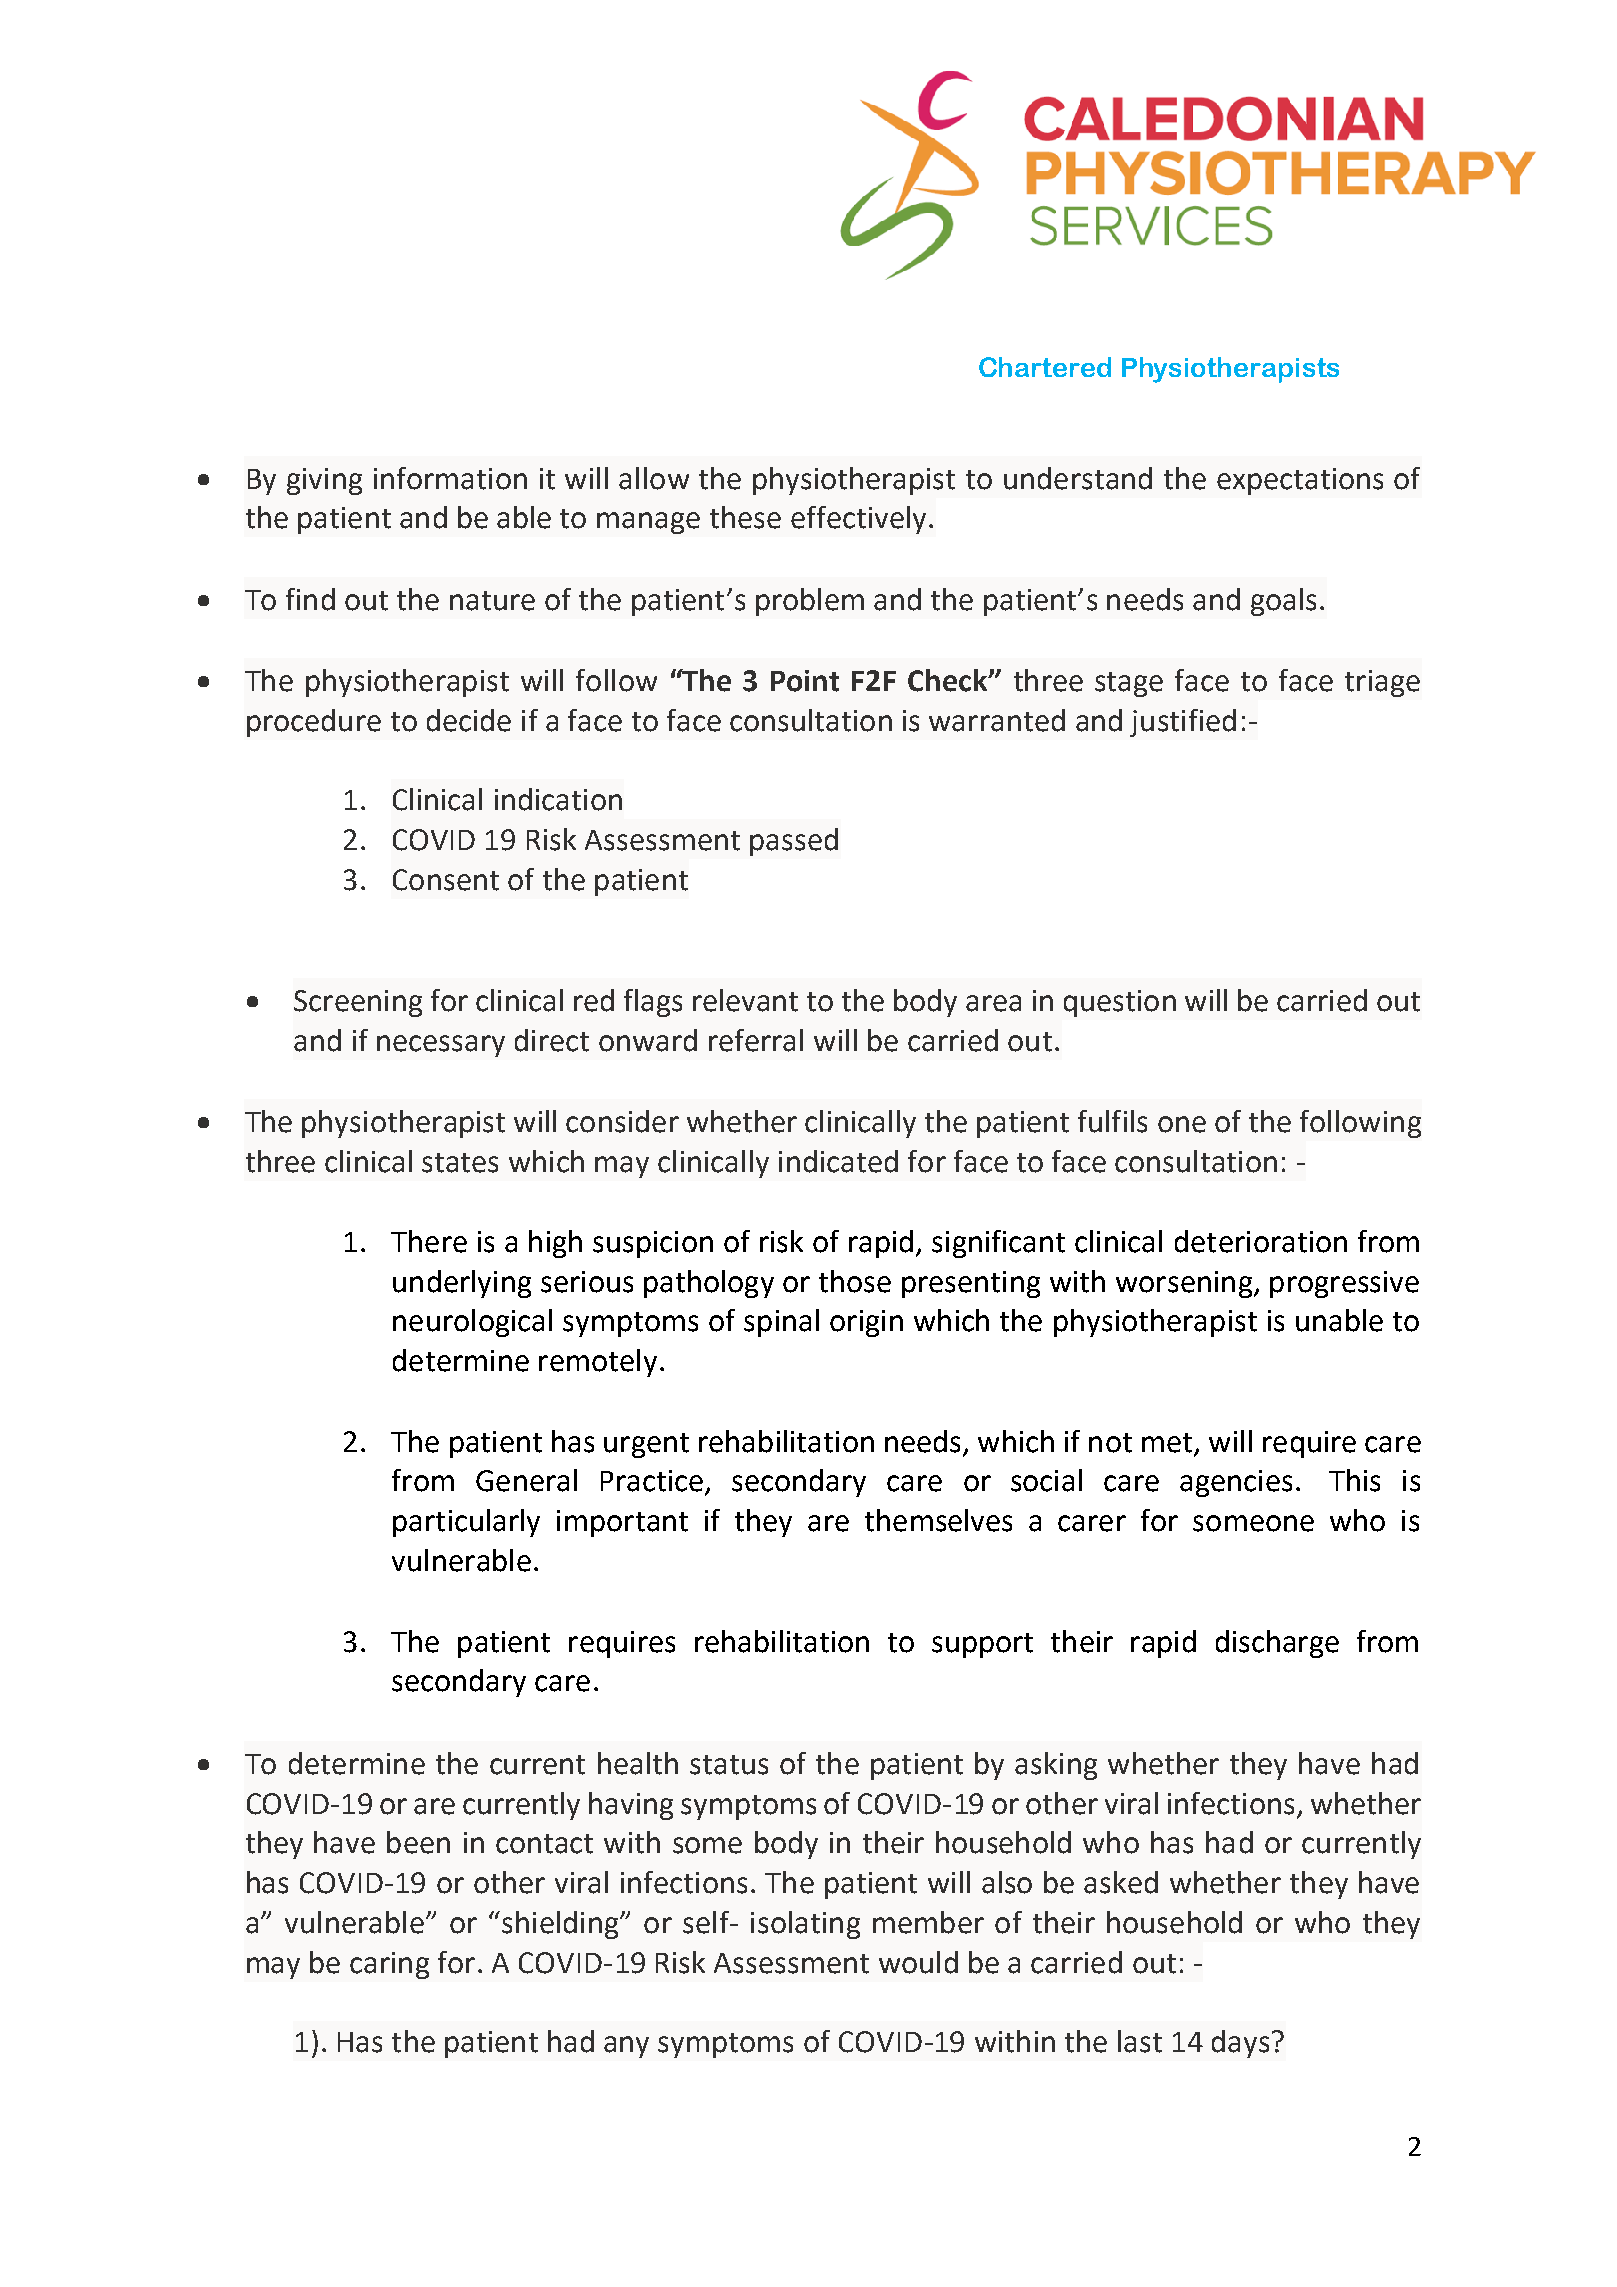 The height and width of the screenshot is (2287, 1617). Describe the element at coordinates (1300, 481) in the screenshot. I see `expectations` at that location.
